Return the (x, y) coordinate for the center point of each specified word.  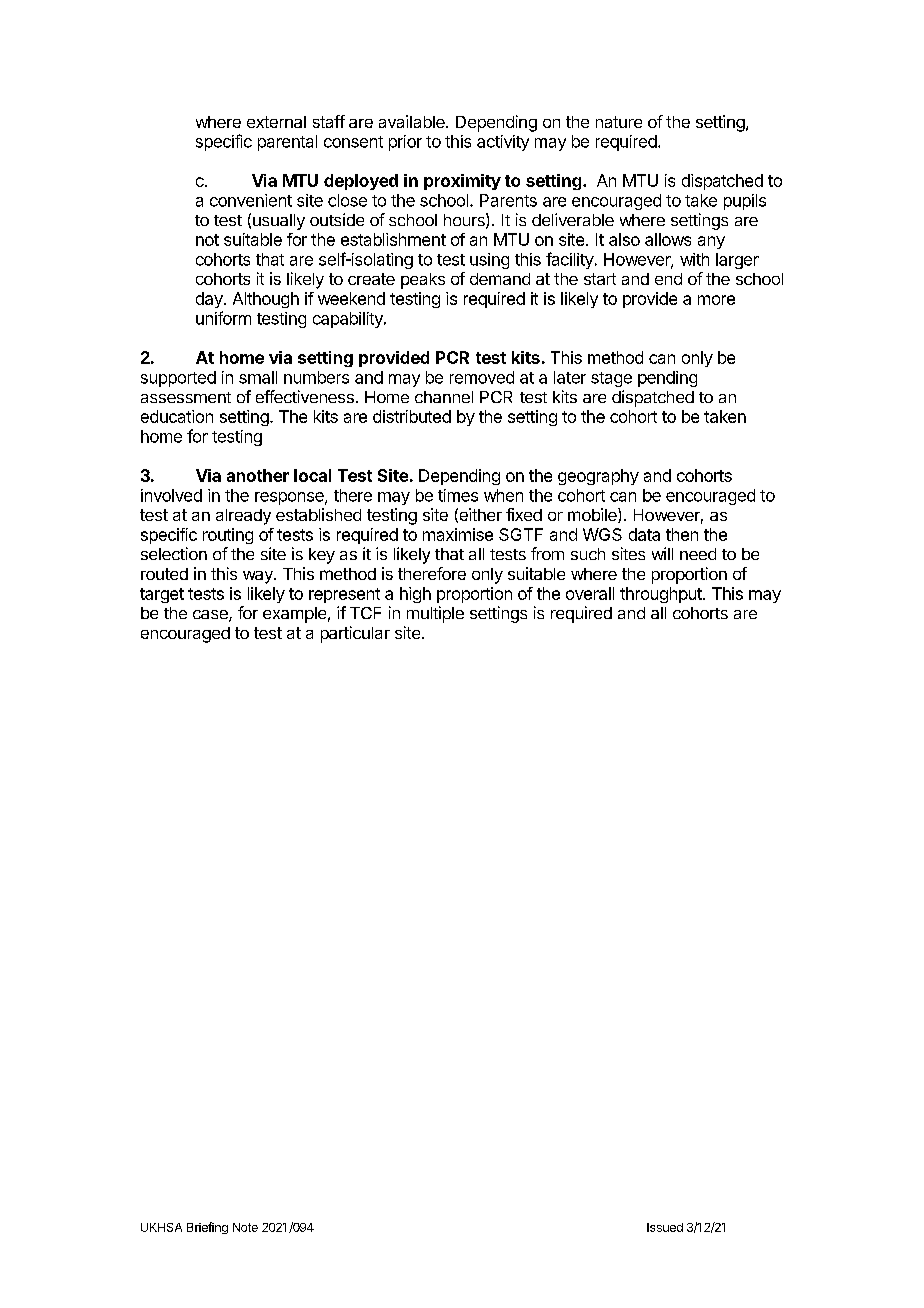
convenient (251, 200)
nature (619, 122)
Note (245, 1227)
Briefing (207, 1228)
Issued (665, 1227)
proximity (462, 182)
